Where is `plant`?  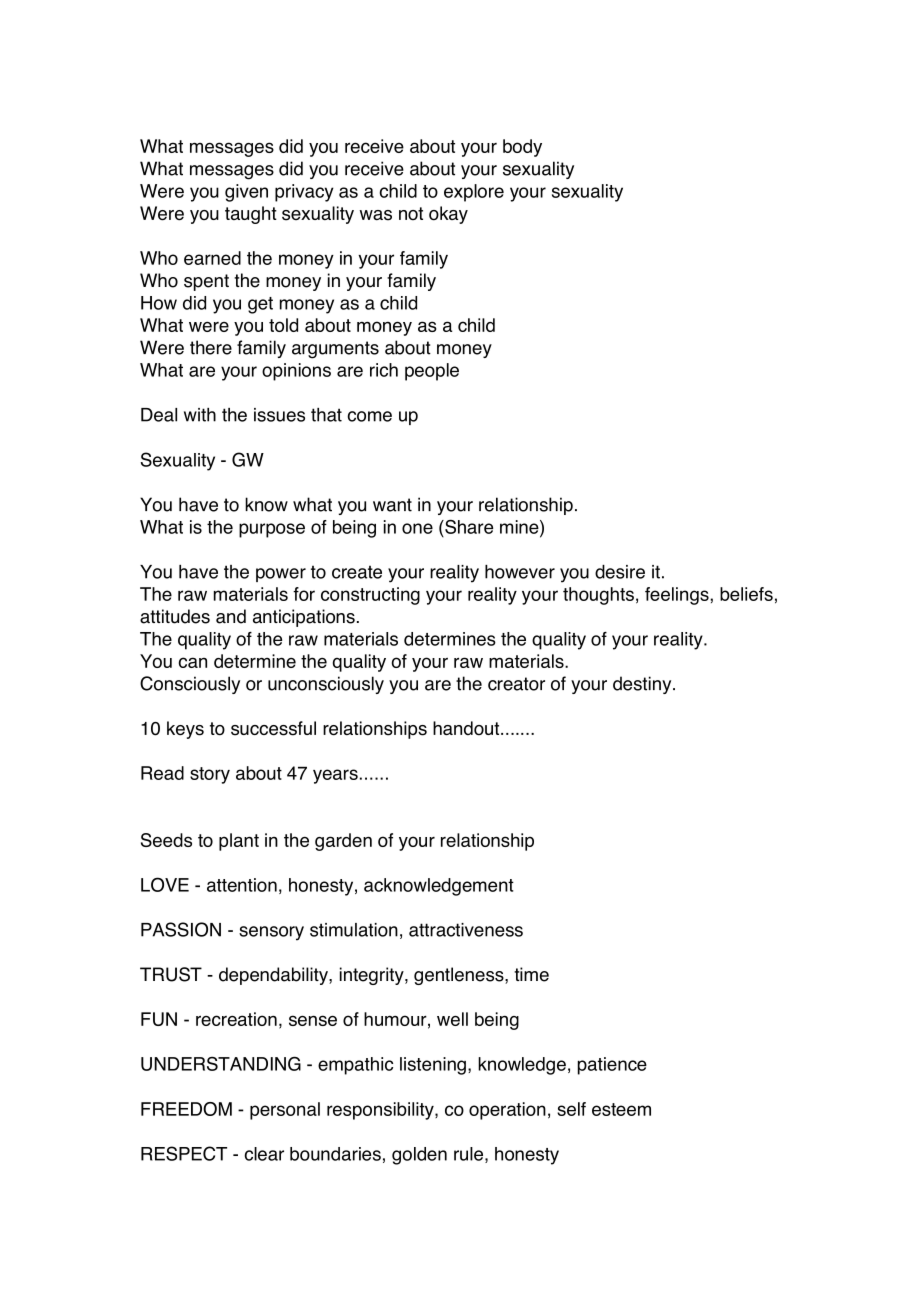
plant is located at coordinates (239, 842).
